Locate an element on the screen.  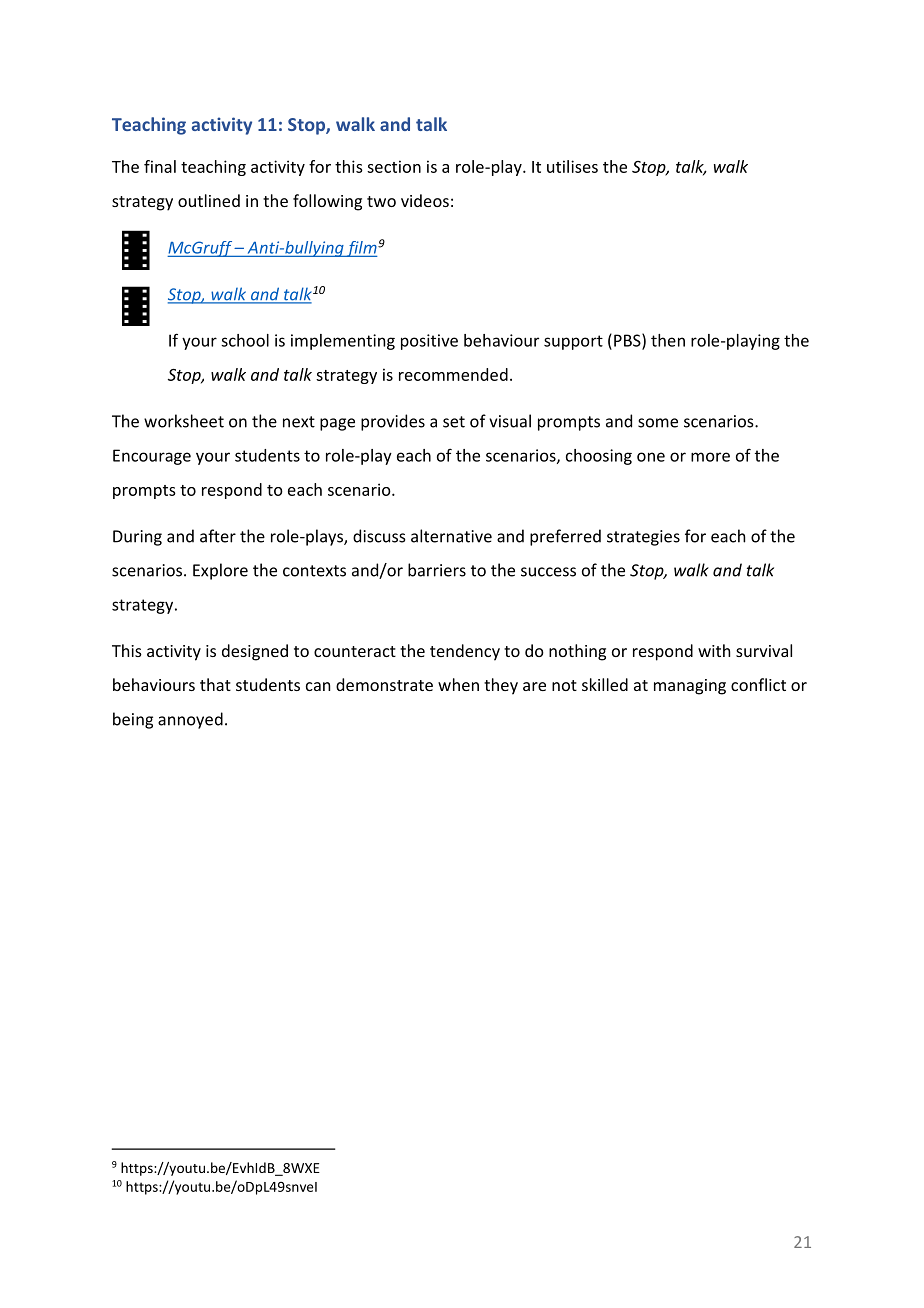
annoyed is located at coordinates (190, 720).
